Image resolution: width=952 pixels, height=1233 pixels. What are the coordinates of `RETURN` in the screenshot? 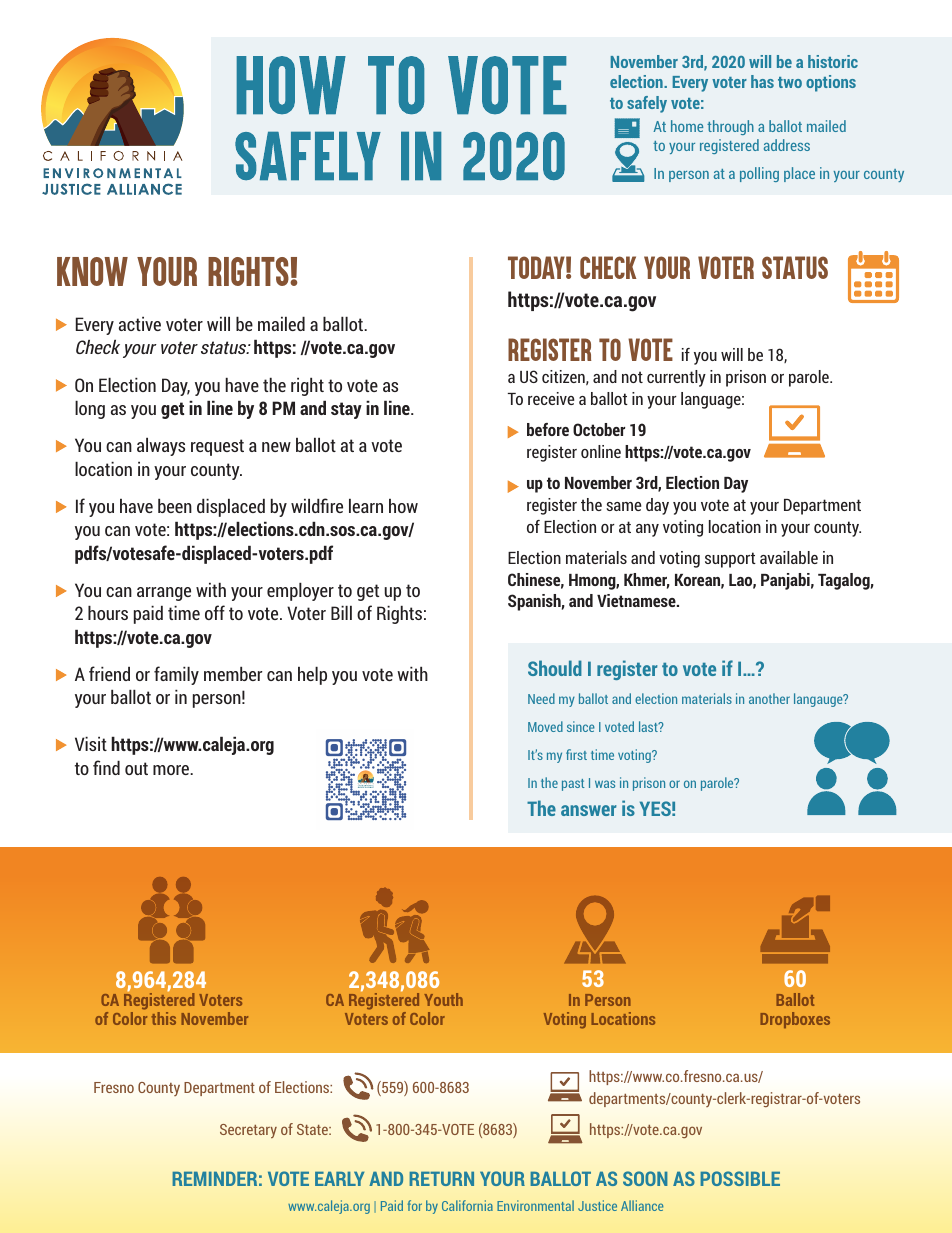 It's located at (441, 1179).
